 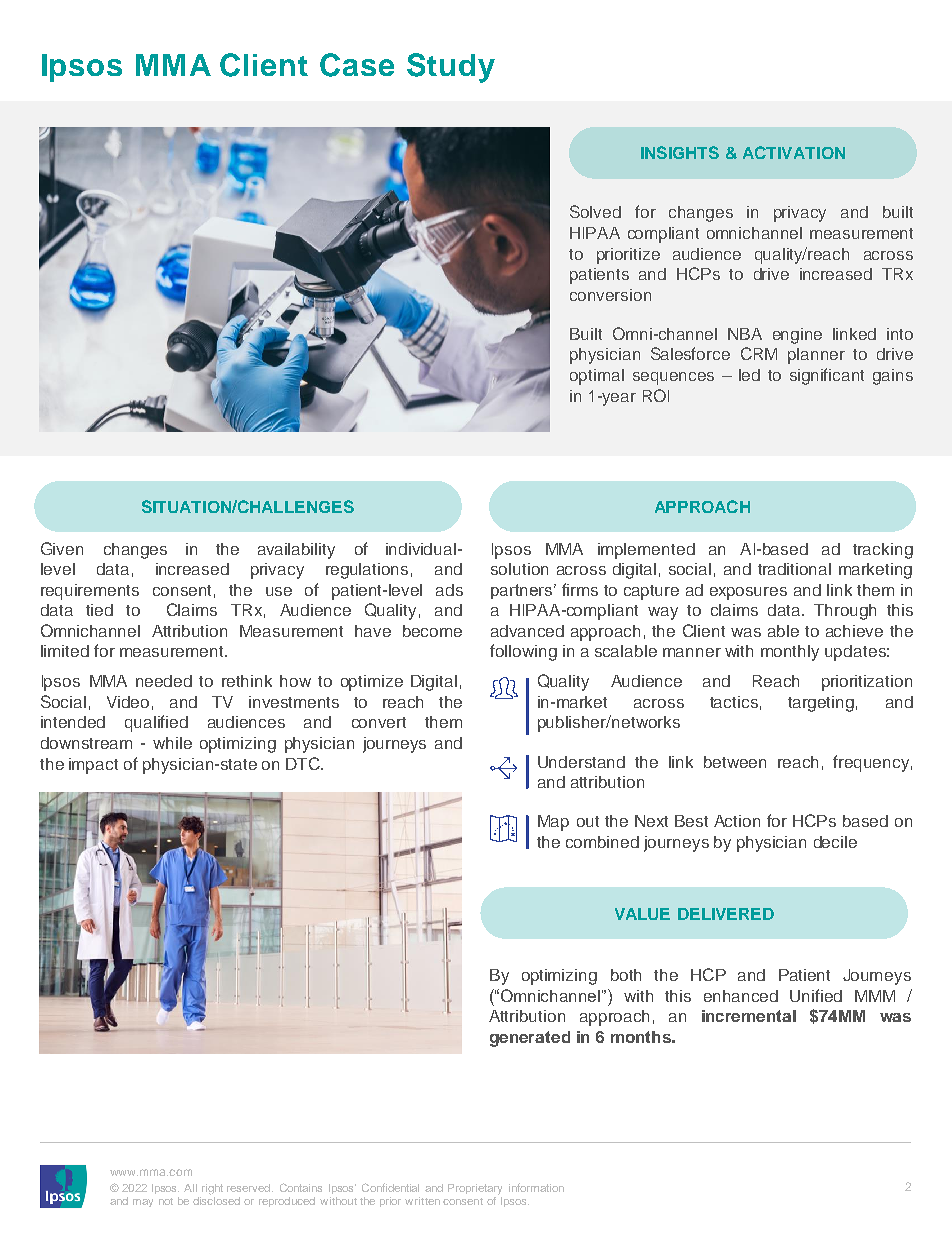 What do you see at coordinates (597, 377) in the image?
I see `optimal` at bounding box center [597, 377].
